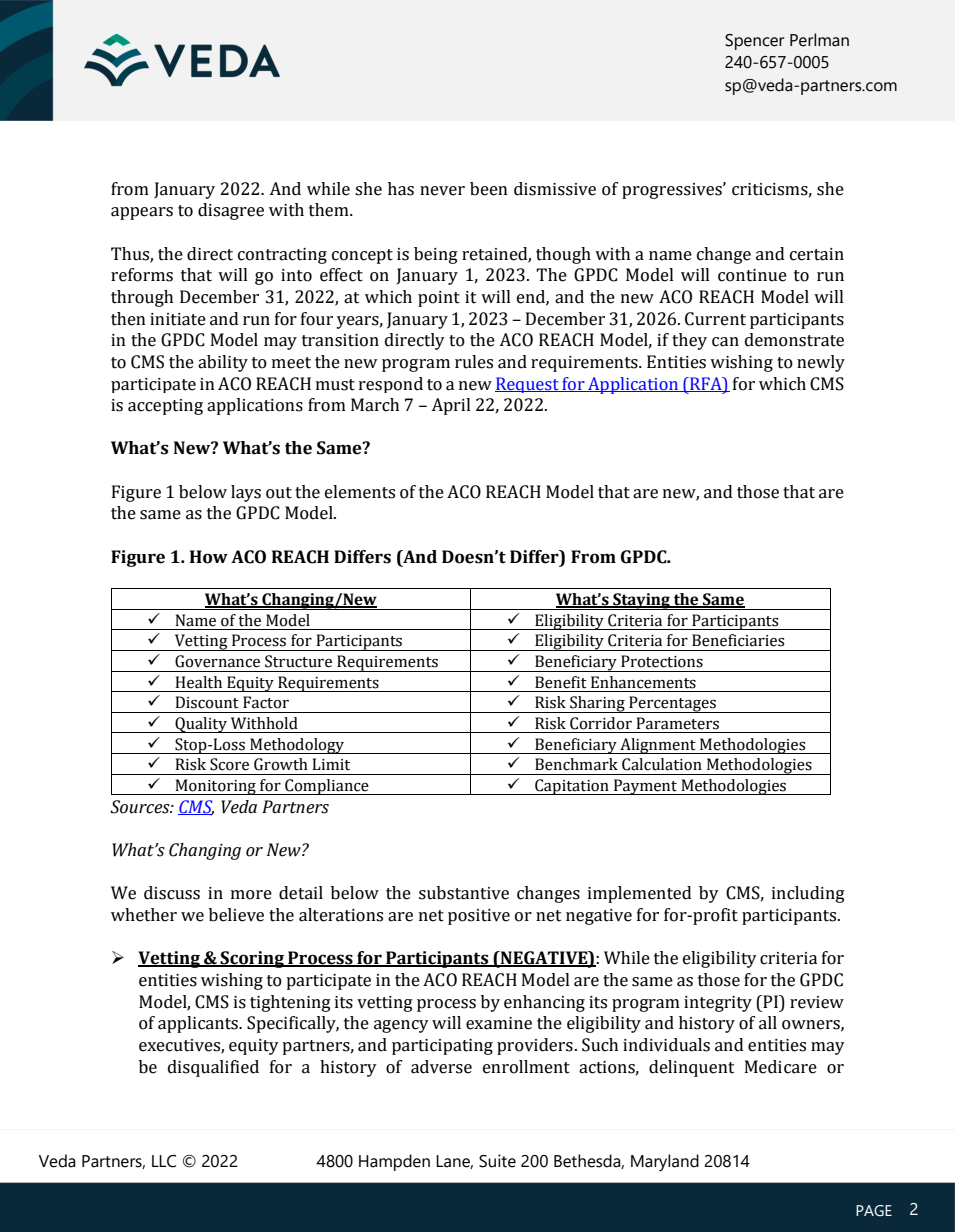 The height and width of the screenshot is (1232, 955). Describe the element at coordinates (497, 1161) in the screenshot. I see `Suite` at that location.
